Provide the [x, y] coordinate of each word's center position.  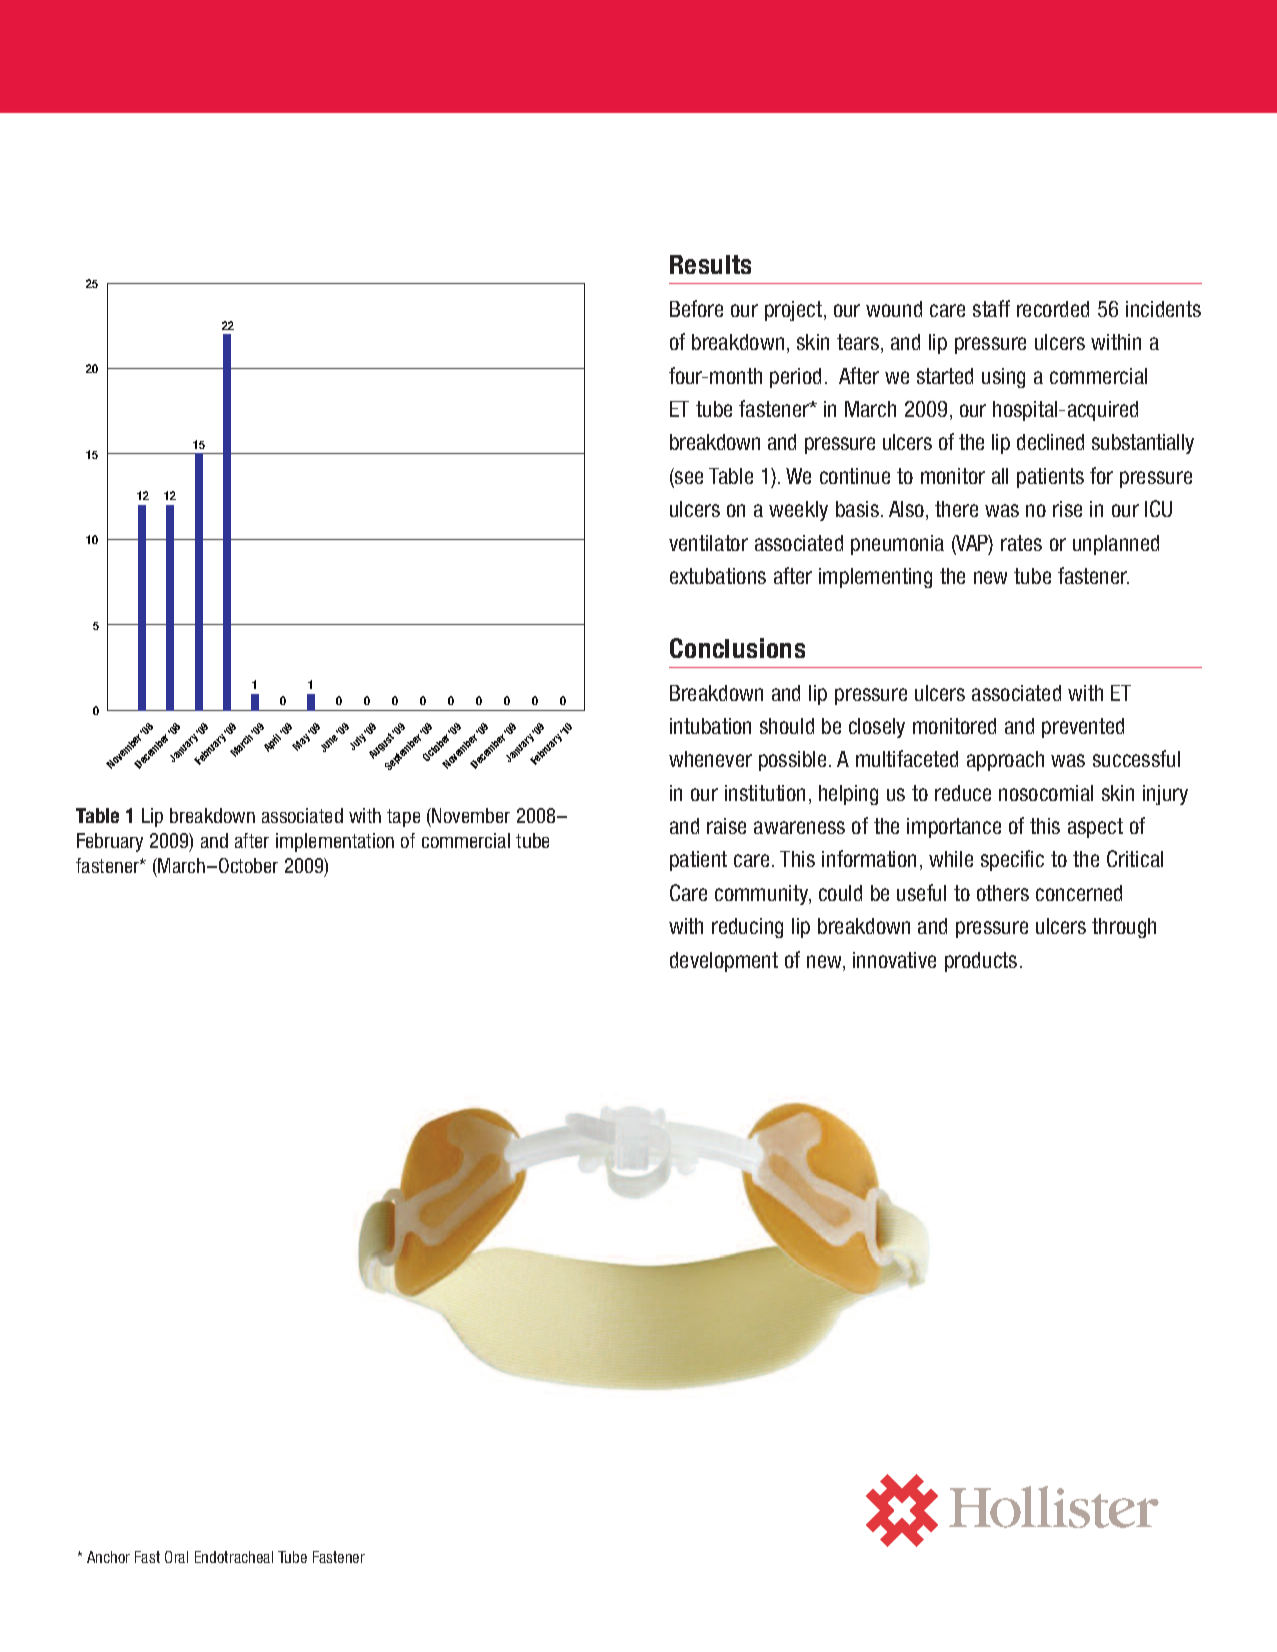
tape [403, 818]
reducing [747, 928]
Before [696, 308]
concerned [1079, 893]
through [1124, 928]
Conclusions [737, 648]
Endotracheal [234, 1557]
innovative [894, 960]
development [724, 962]
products [981, 962]
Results [710, 264]
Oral [176, 1557]
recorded [1053, 309]
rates [1021, 543]
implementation [335, 842]
